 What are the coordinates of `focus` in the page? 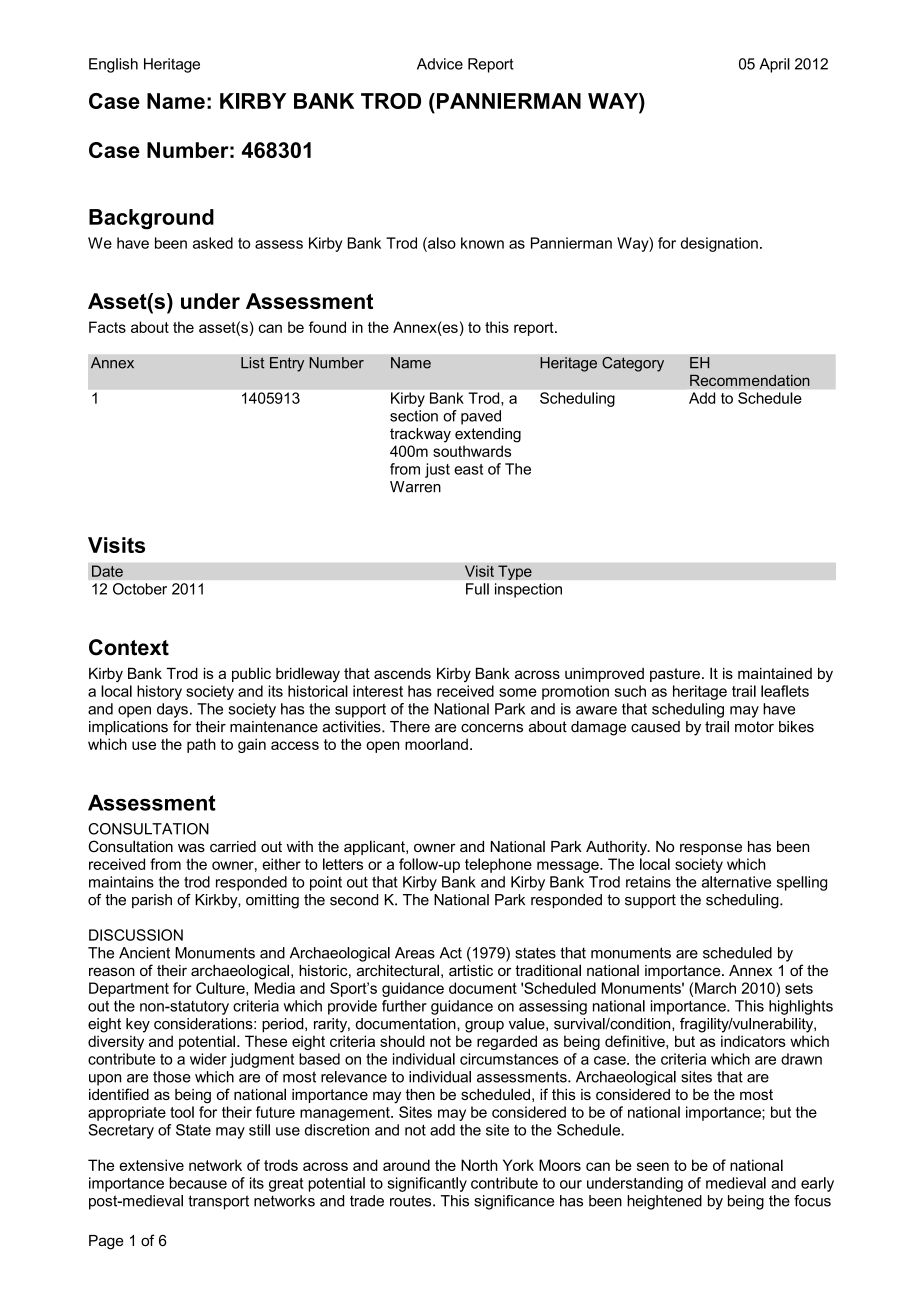 It's located at (812, 1201).
